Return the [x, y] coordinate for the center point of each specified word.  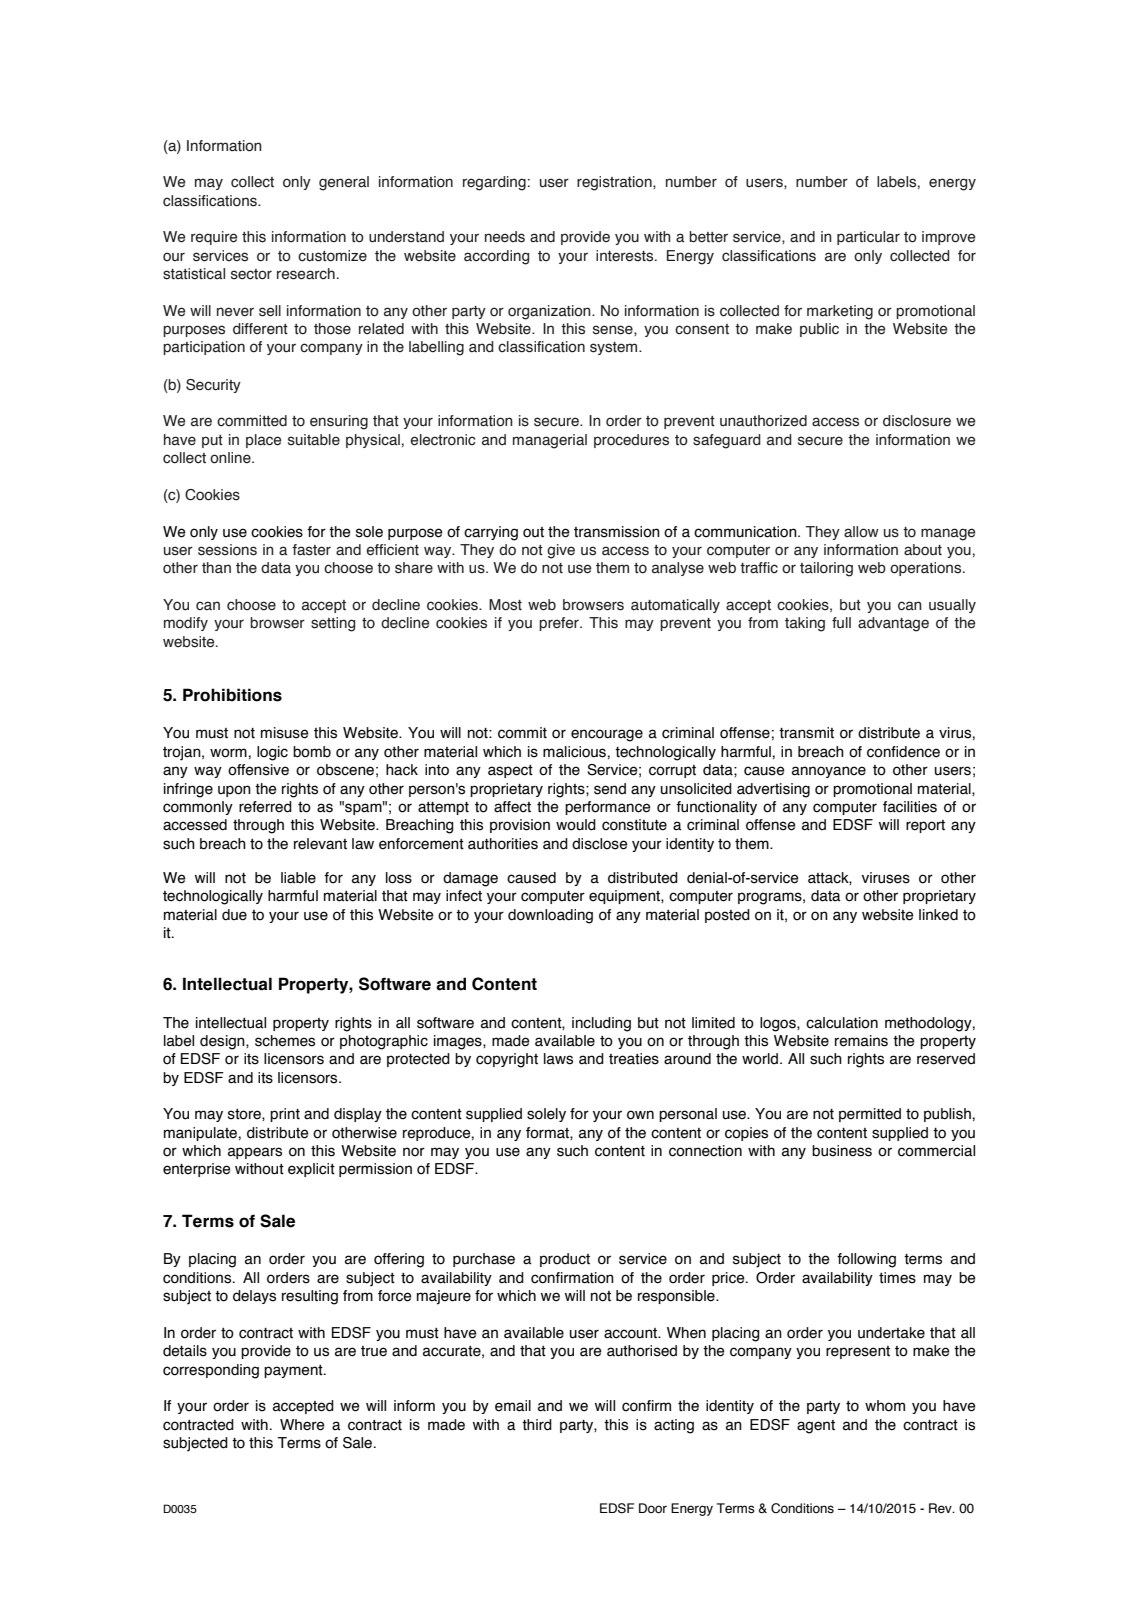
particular [868, 238]
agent [816, 1427]
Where [302, 1425]
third [537, 1425]
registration [615, 183]
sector [251, 274]
